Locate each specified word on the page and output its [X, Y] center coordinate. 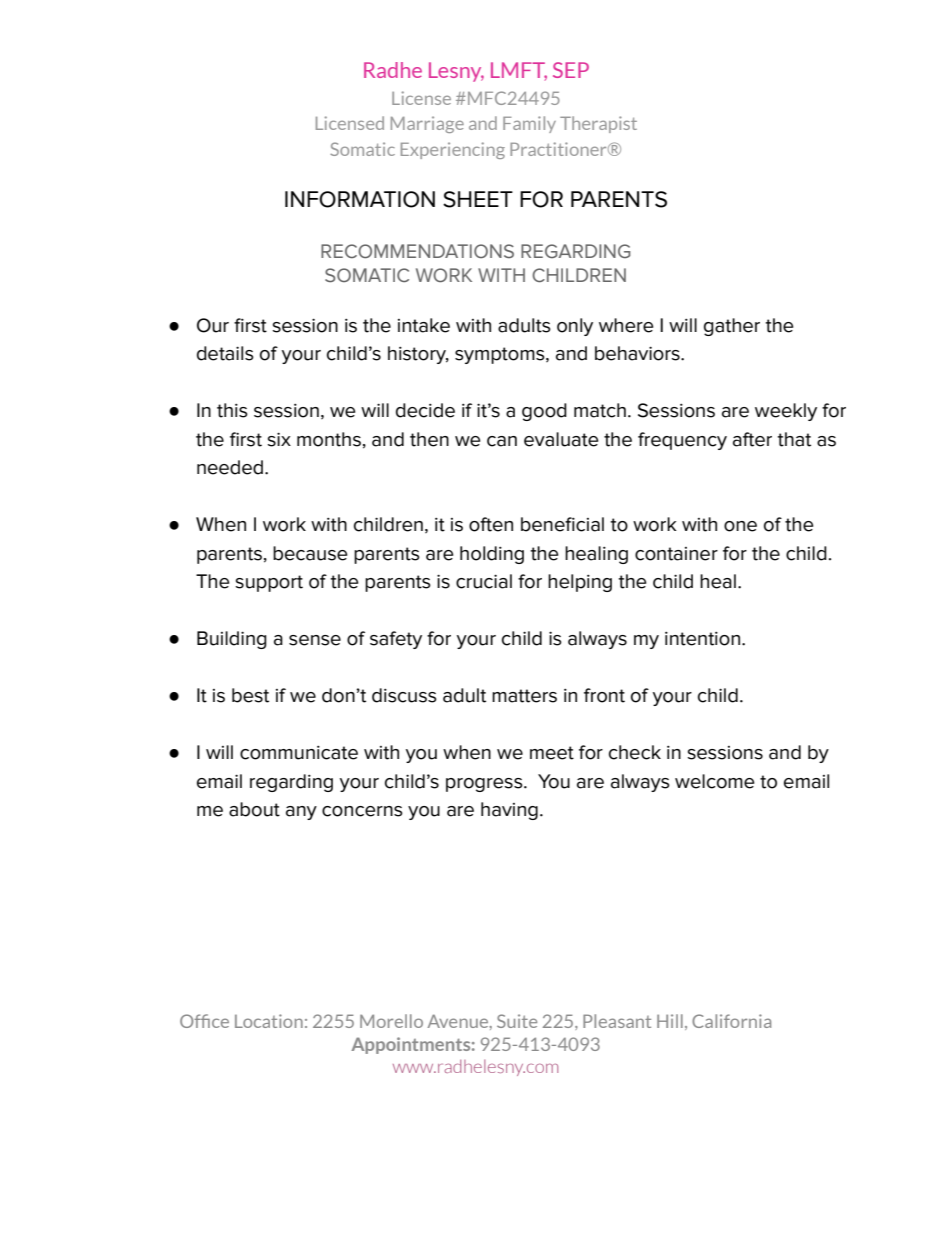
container [676, 554]
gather [732, 327]
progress [485, 785]
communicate [299, 753]
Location [269, 1021]
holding [492, 555]
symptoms [501, 355]
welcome [714, 781]
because [310, 553]
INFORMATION [360, 199]
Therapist [598, 124]
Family [529, 124]
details [225, 353]
